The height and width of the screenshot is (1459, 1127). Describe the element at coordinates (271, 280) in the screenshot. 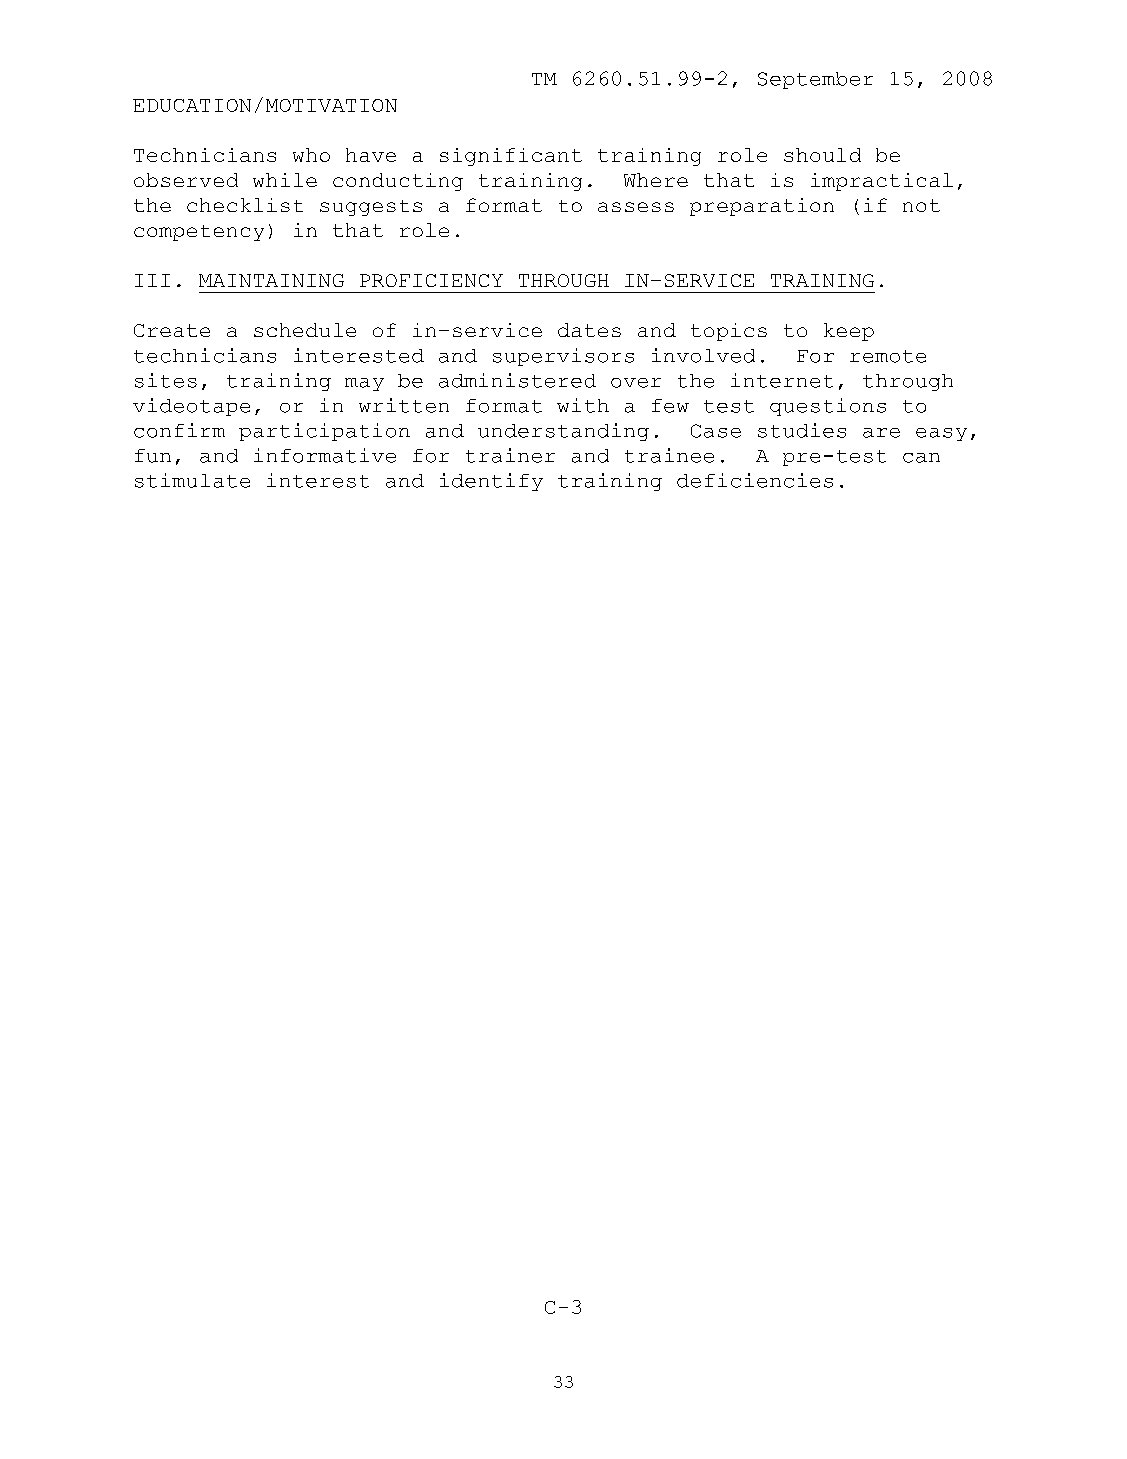

I see `MAINTAINING` at that location.
